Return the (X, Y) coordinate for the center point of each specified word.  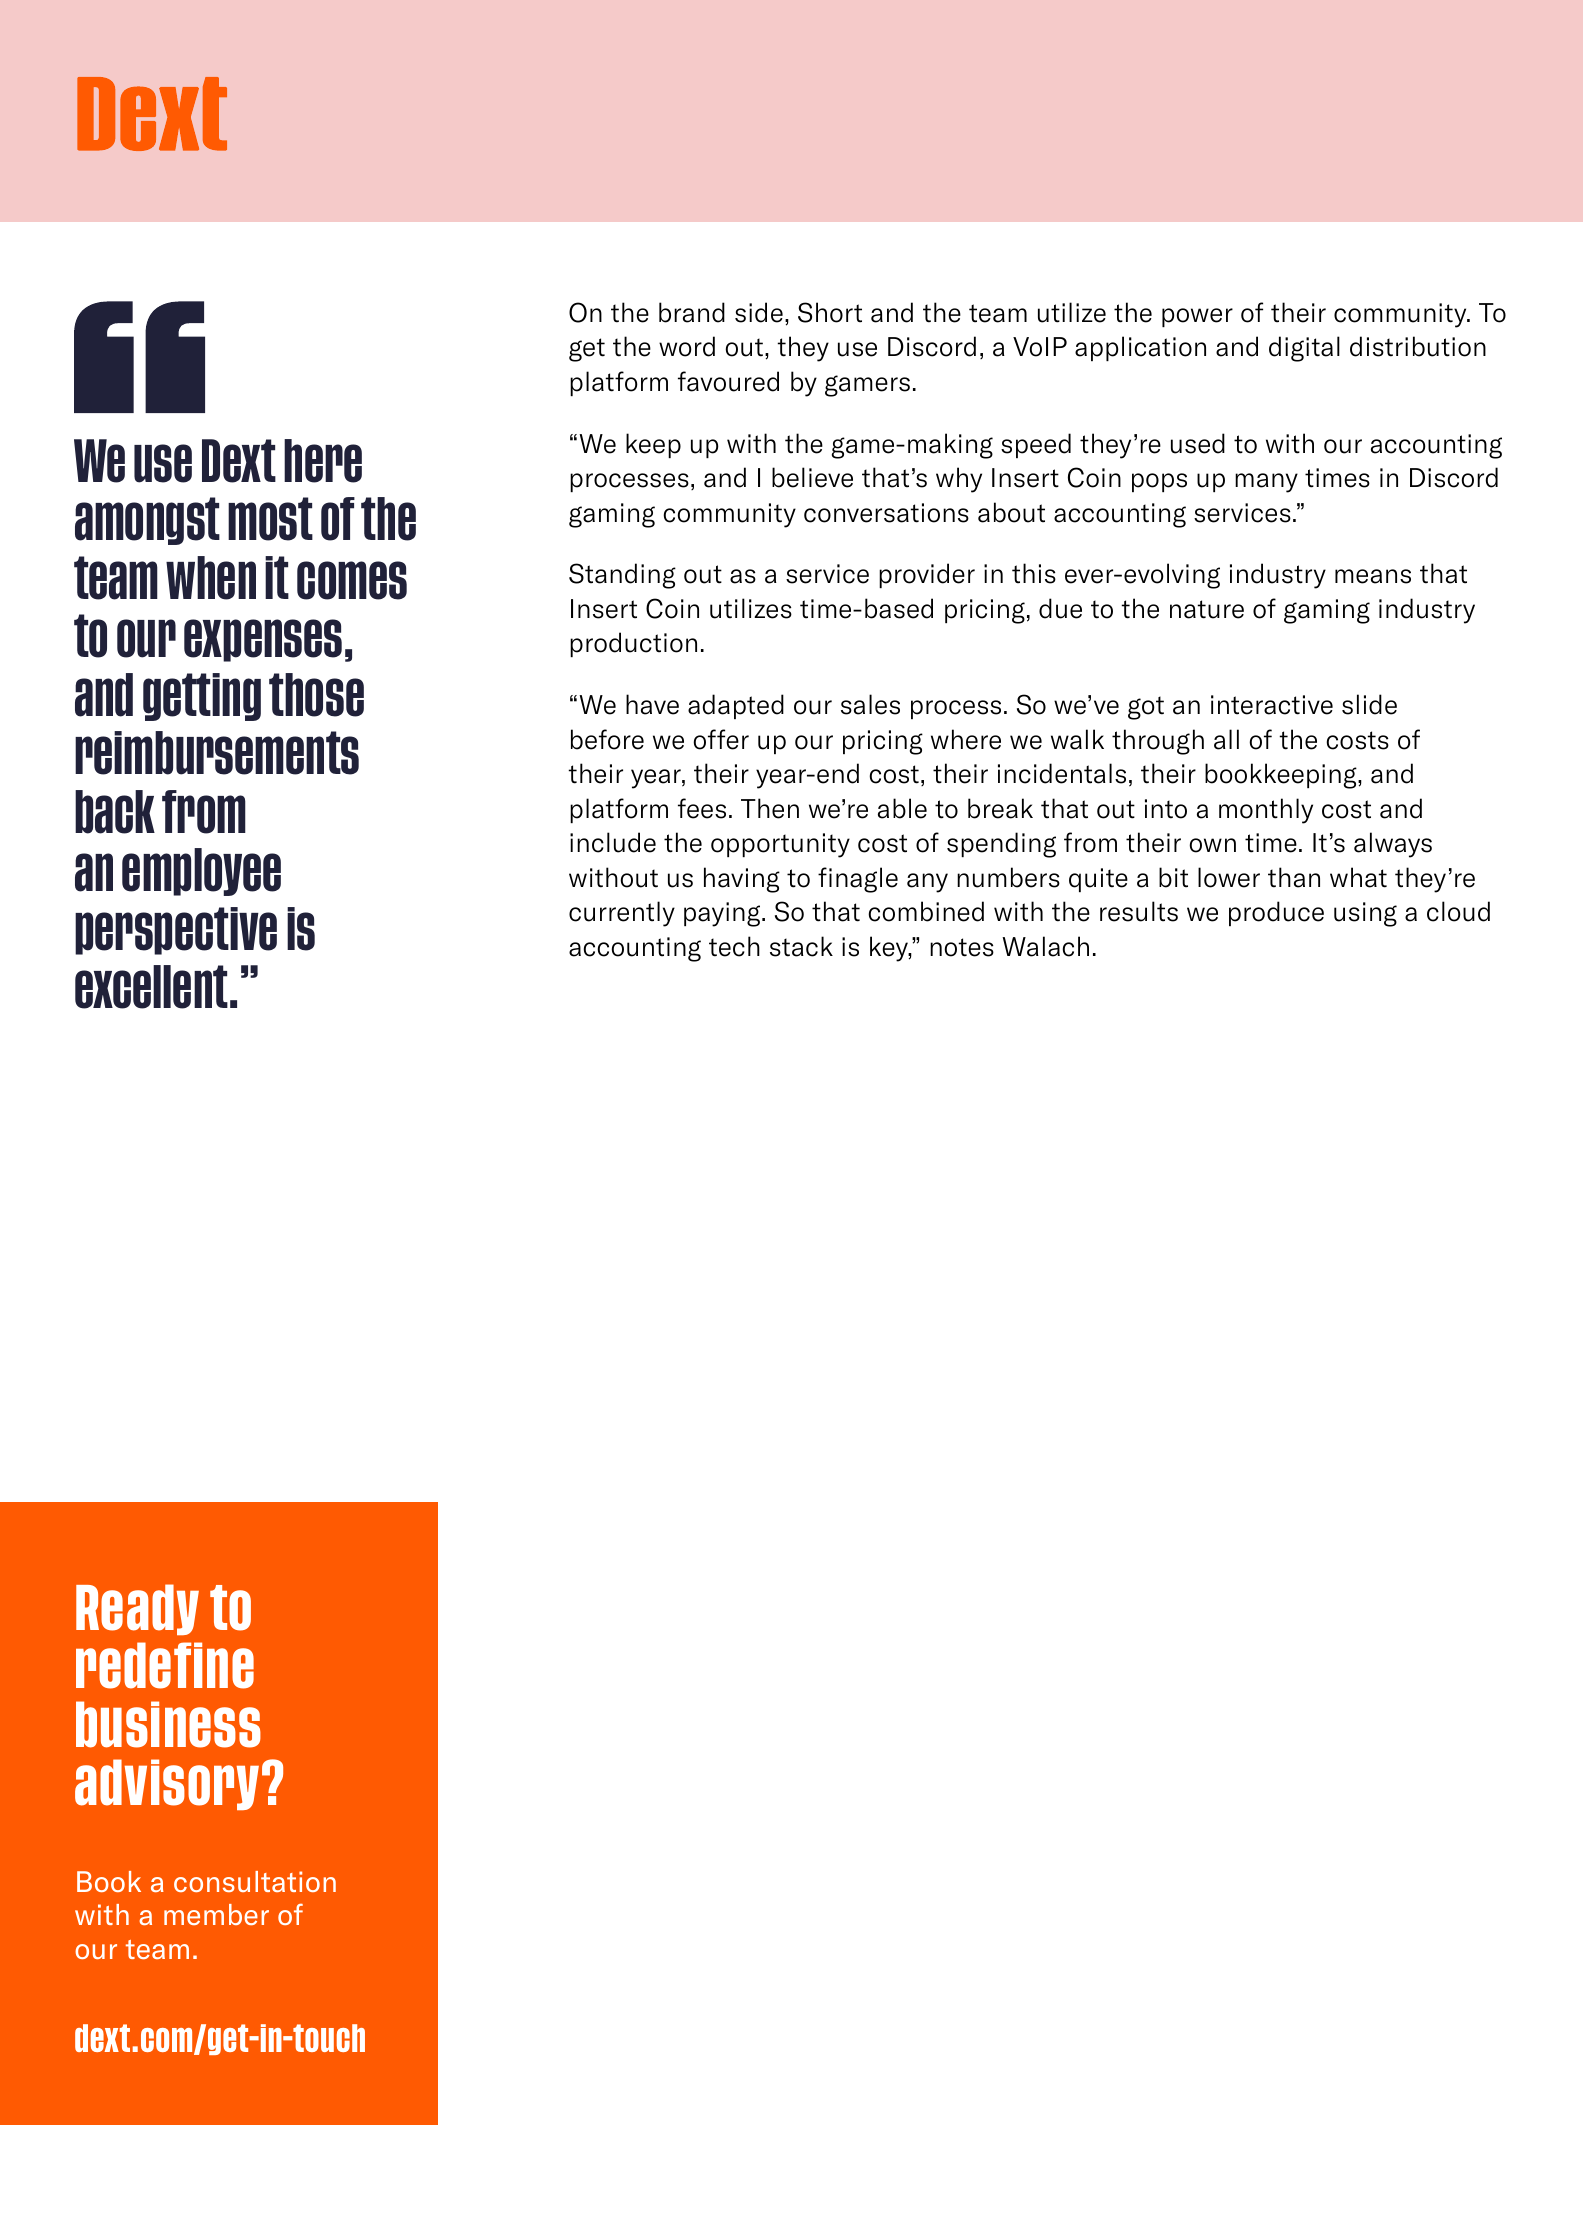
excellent (151, 987)
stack (801, 946)
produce (1276, 913)
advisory (167, 1784)
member (216, 1914)
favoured (728, 381)
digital (1304, 349)
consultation (255, 1881)
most (270, 519)
